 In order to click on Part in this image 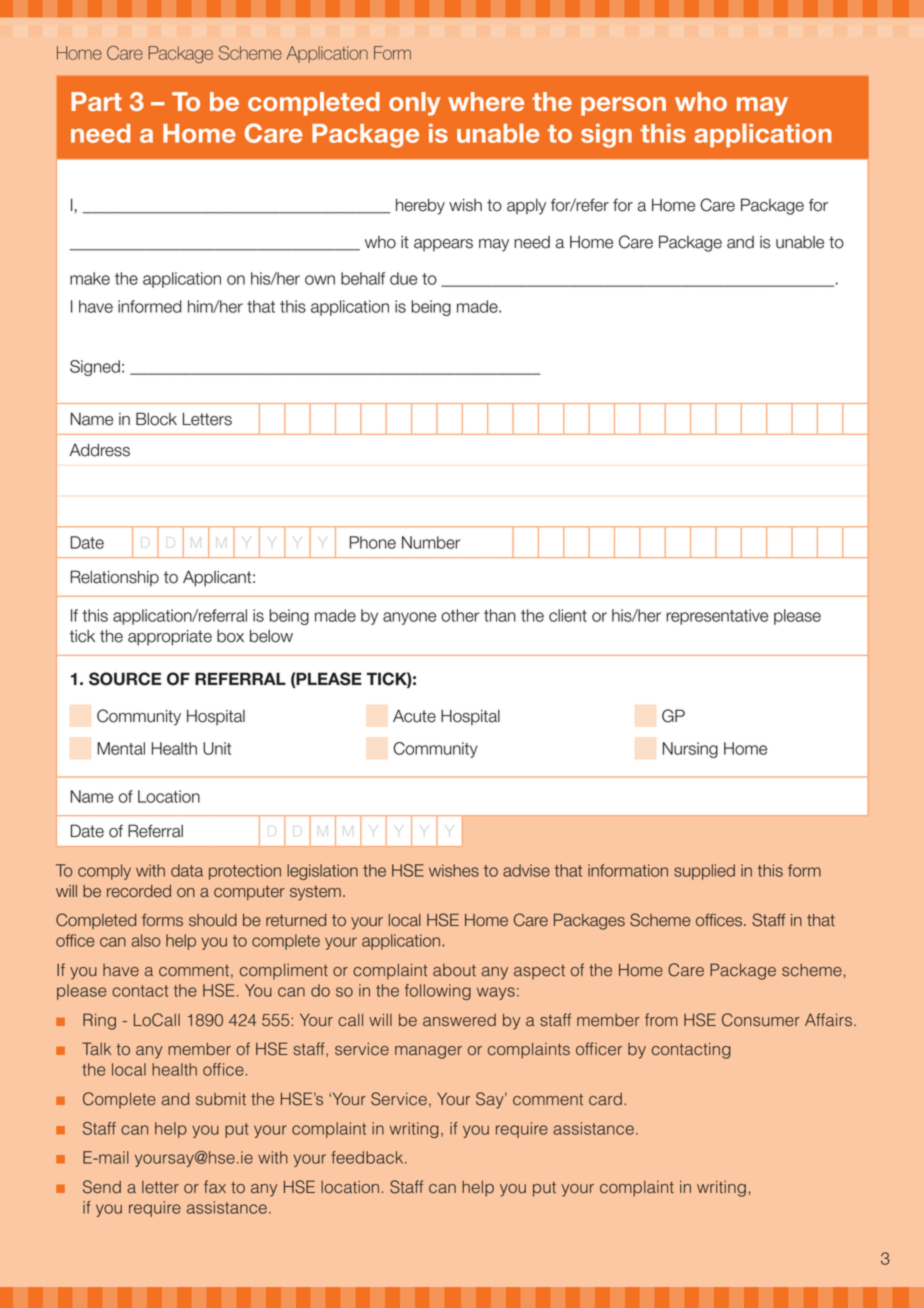, I will do `click(96, 101)`.
